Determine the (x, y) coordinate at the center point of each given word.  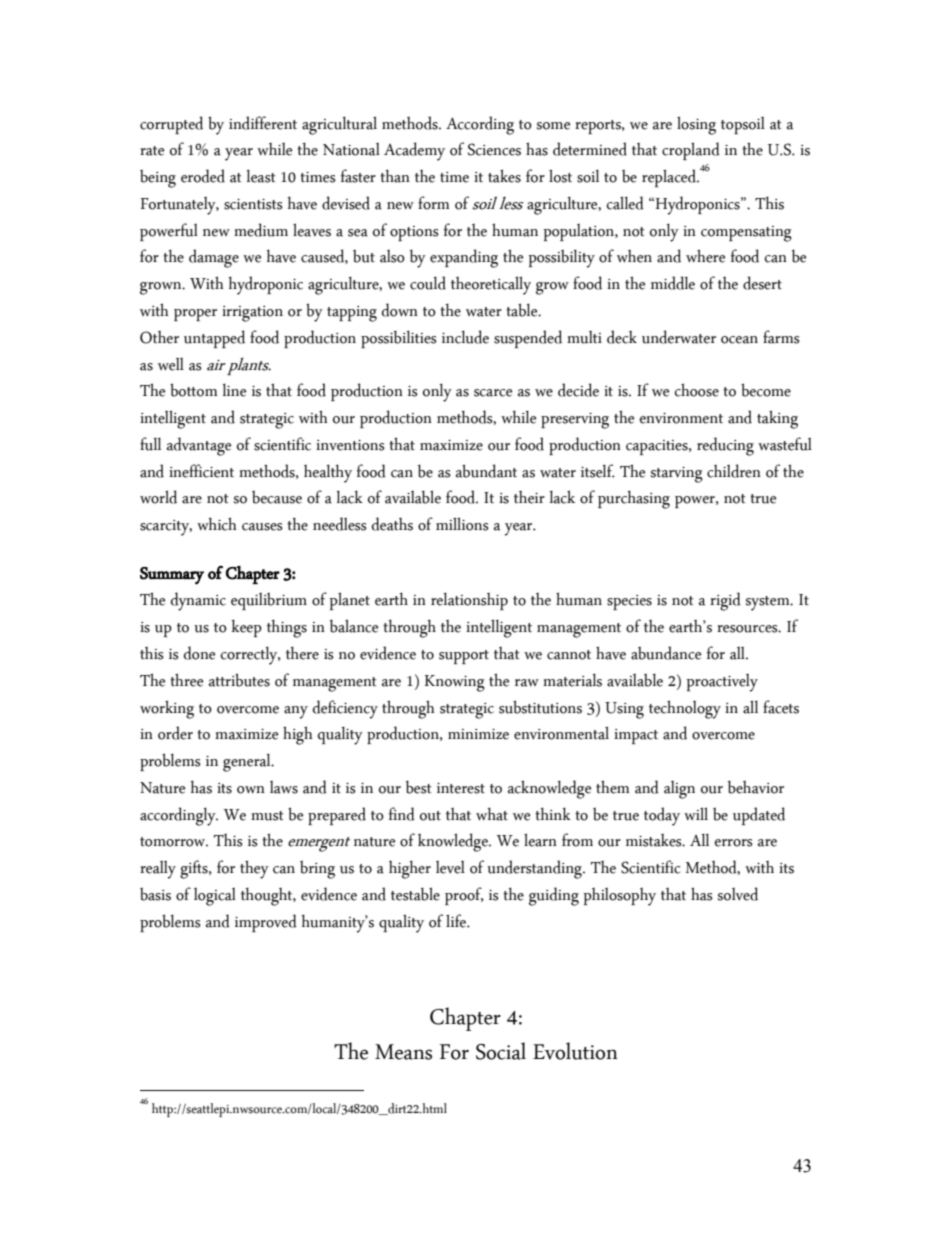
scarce (493, 393)
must (267, 816)
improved (266, 923)
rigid (725, 601)
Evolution (575, 1051)
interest (461, 788)
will (696, 813)
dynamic (198, 601)
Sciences (494, 149)
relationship (469, 601)
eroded (203, 176)
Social (501, 1051)
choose (697, 390)
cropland (691, 151)
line (234, 390)
